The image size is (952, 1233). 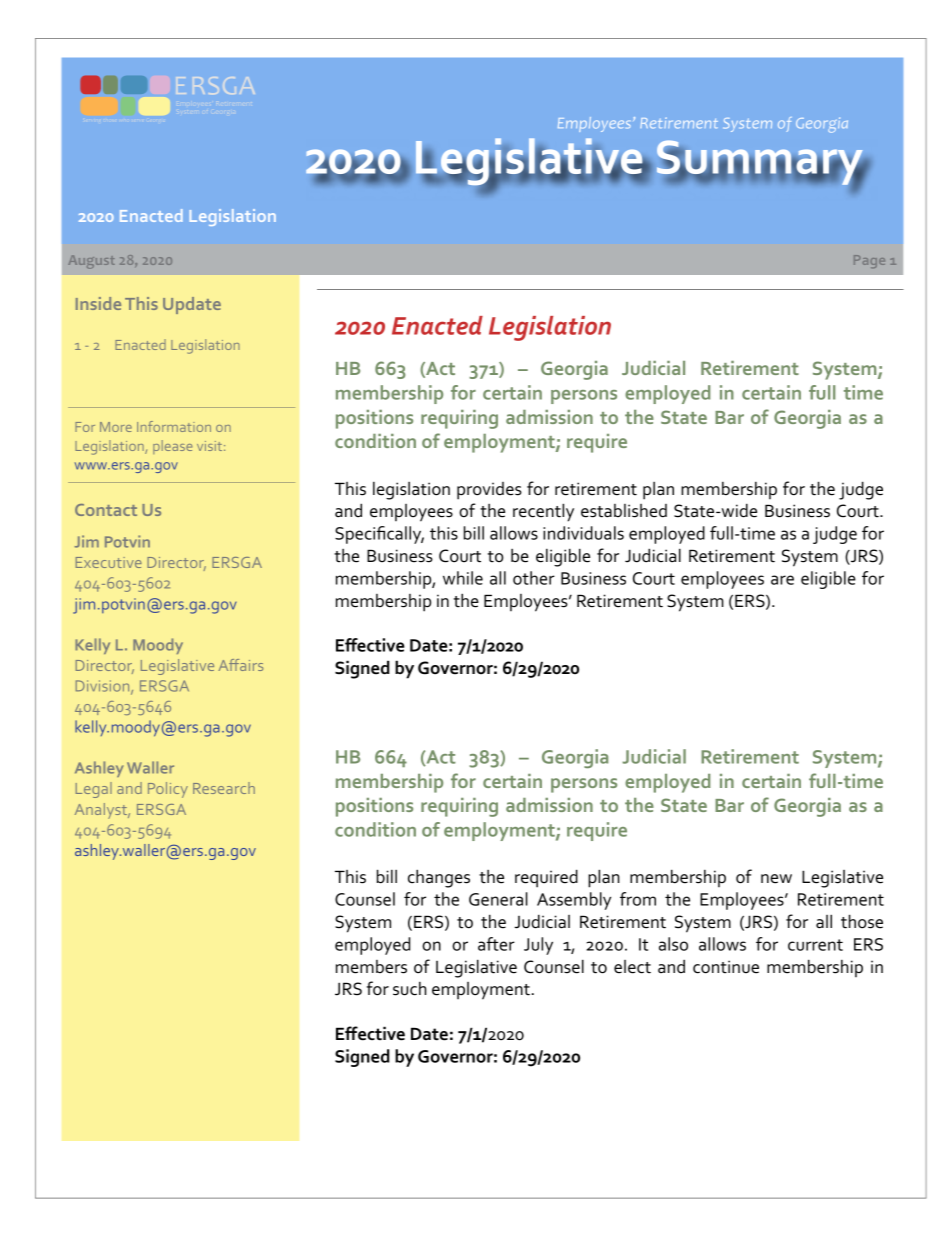 What do you see at coordinates (869, 261) in the page?
I see `Page` at bounding box center [869, 261].
